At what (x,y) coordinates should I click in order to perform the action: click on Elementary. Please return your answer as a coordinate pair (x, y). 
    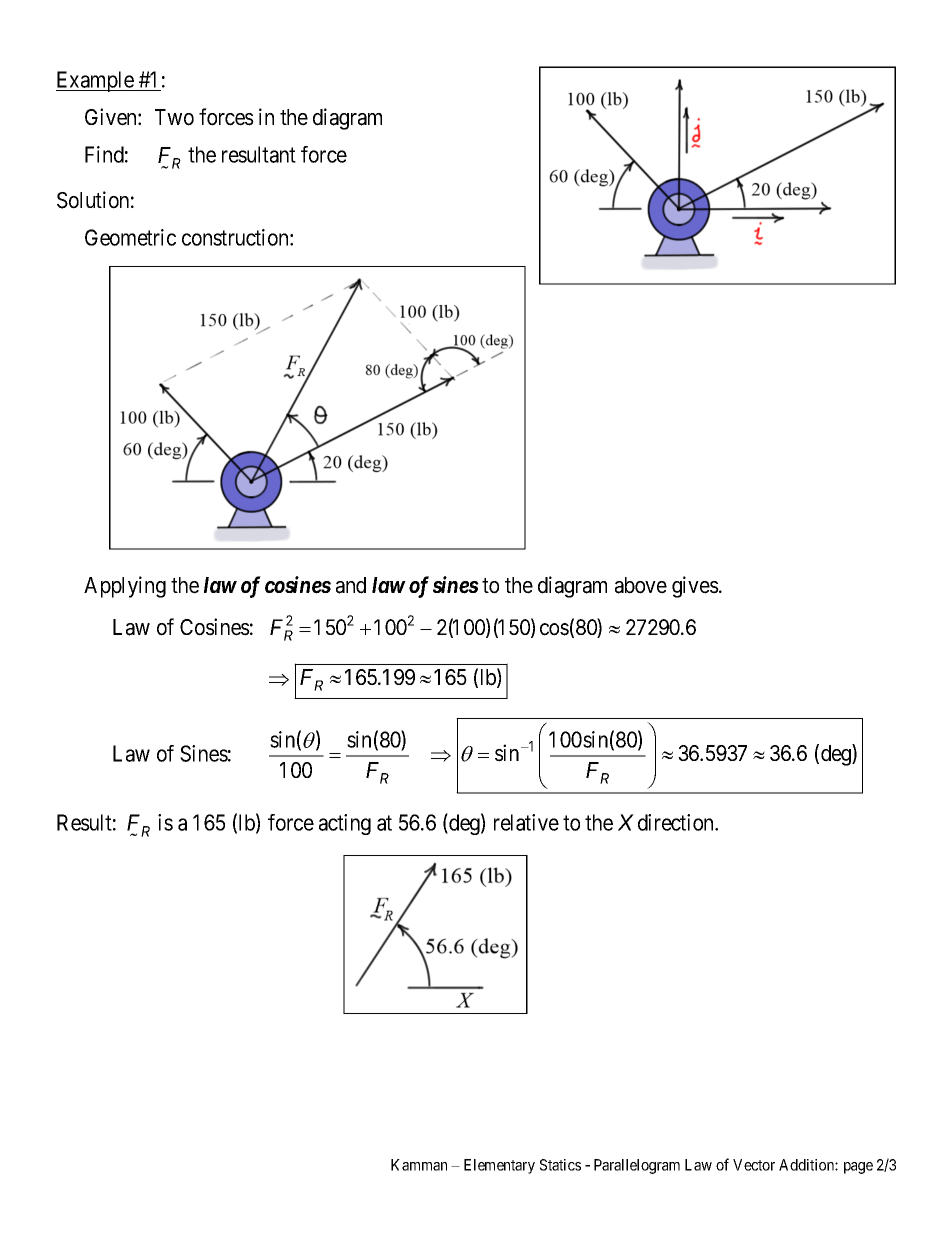
    Looking at the image, I should click on (499, 1166).
